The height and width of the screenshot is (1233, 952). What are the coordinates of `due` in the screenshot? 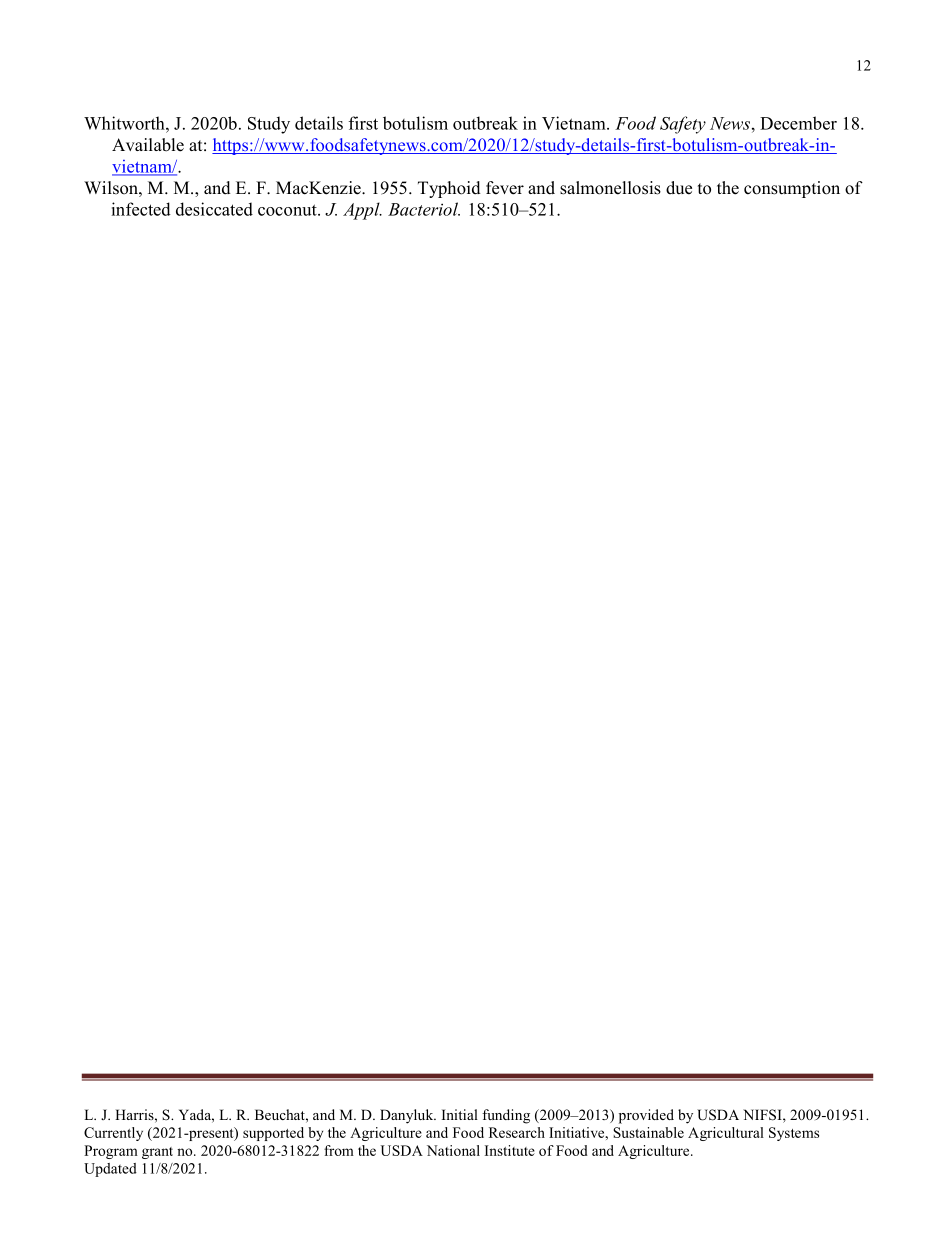 It's located at (679, 188).
